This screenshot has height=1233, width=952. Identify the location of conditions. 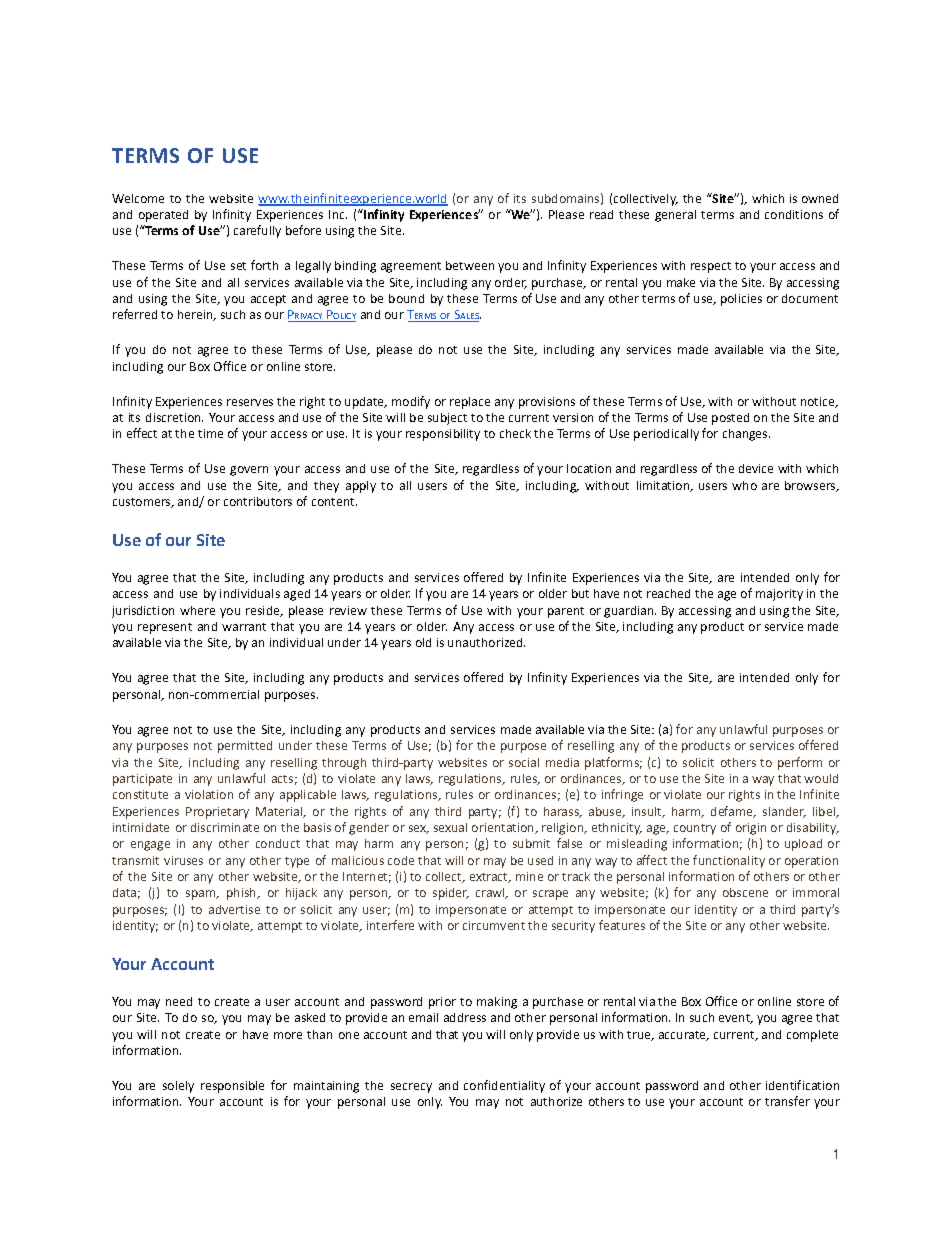
(794, 214).
